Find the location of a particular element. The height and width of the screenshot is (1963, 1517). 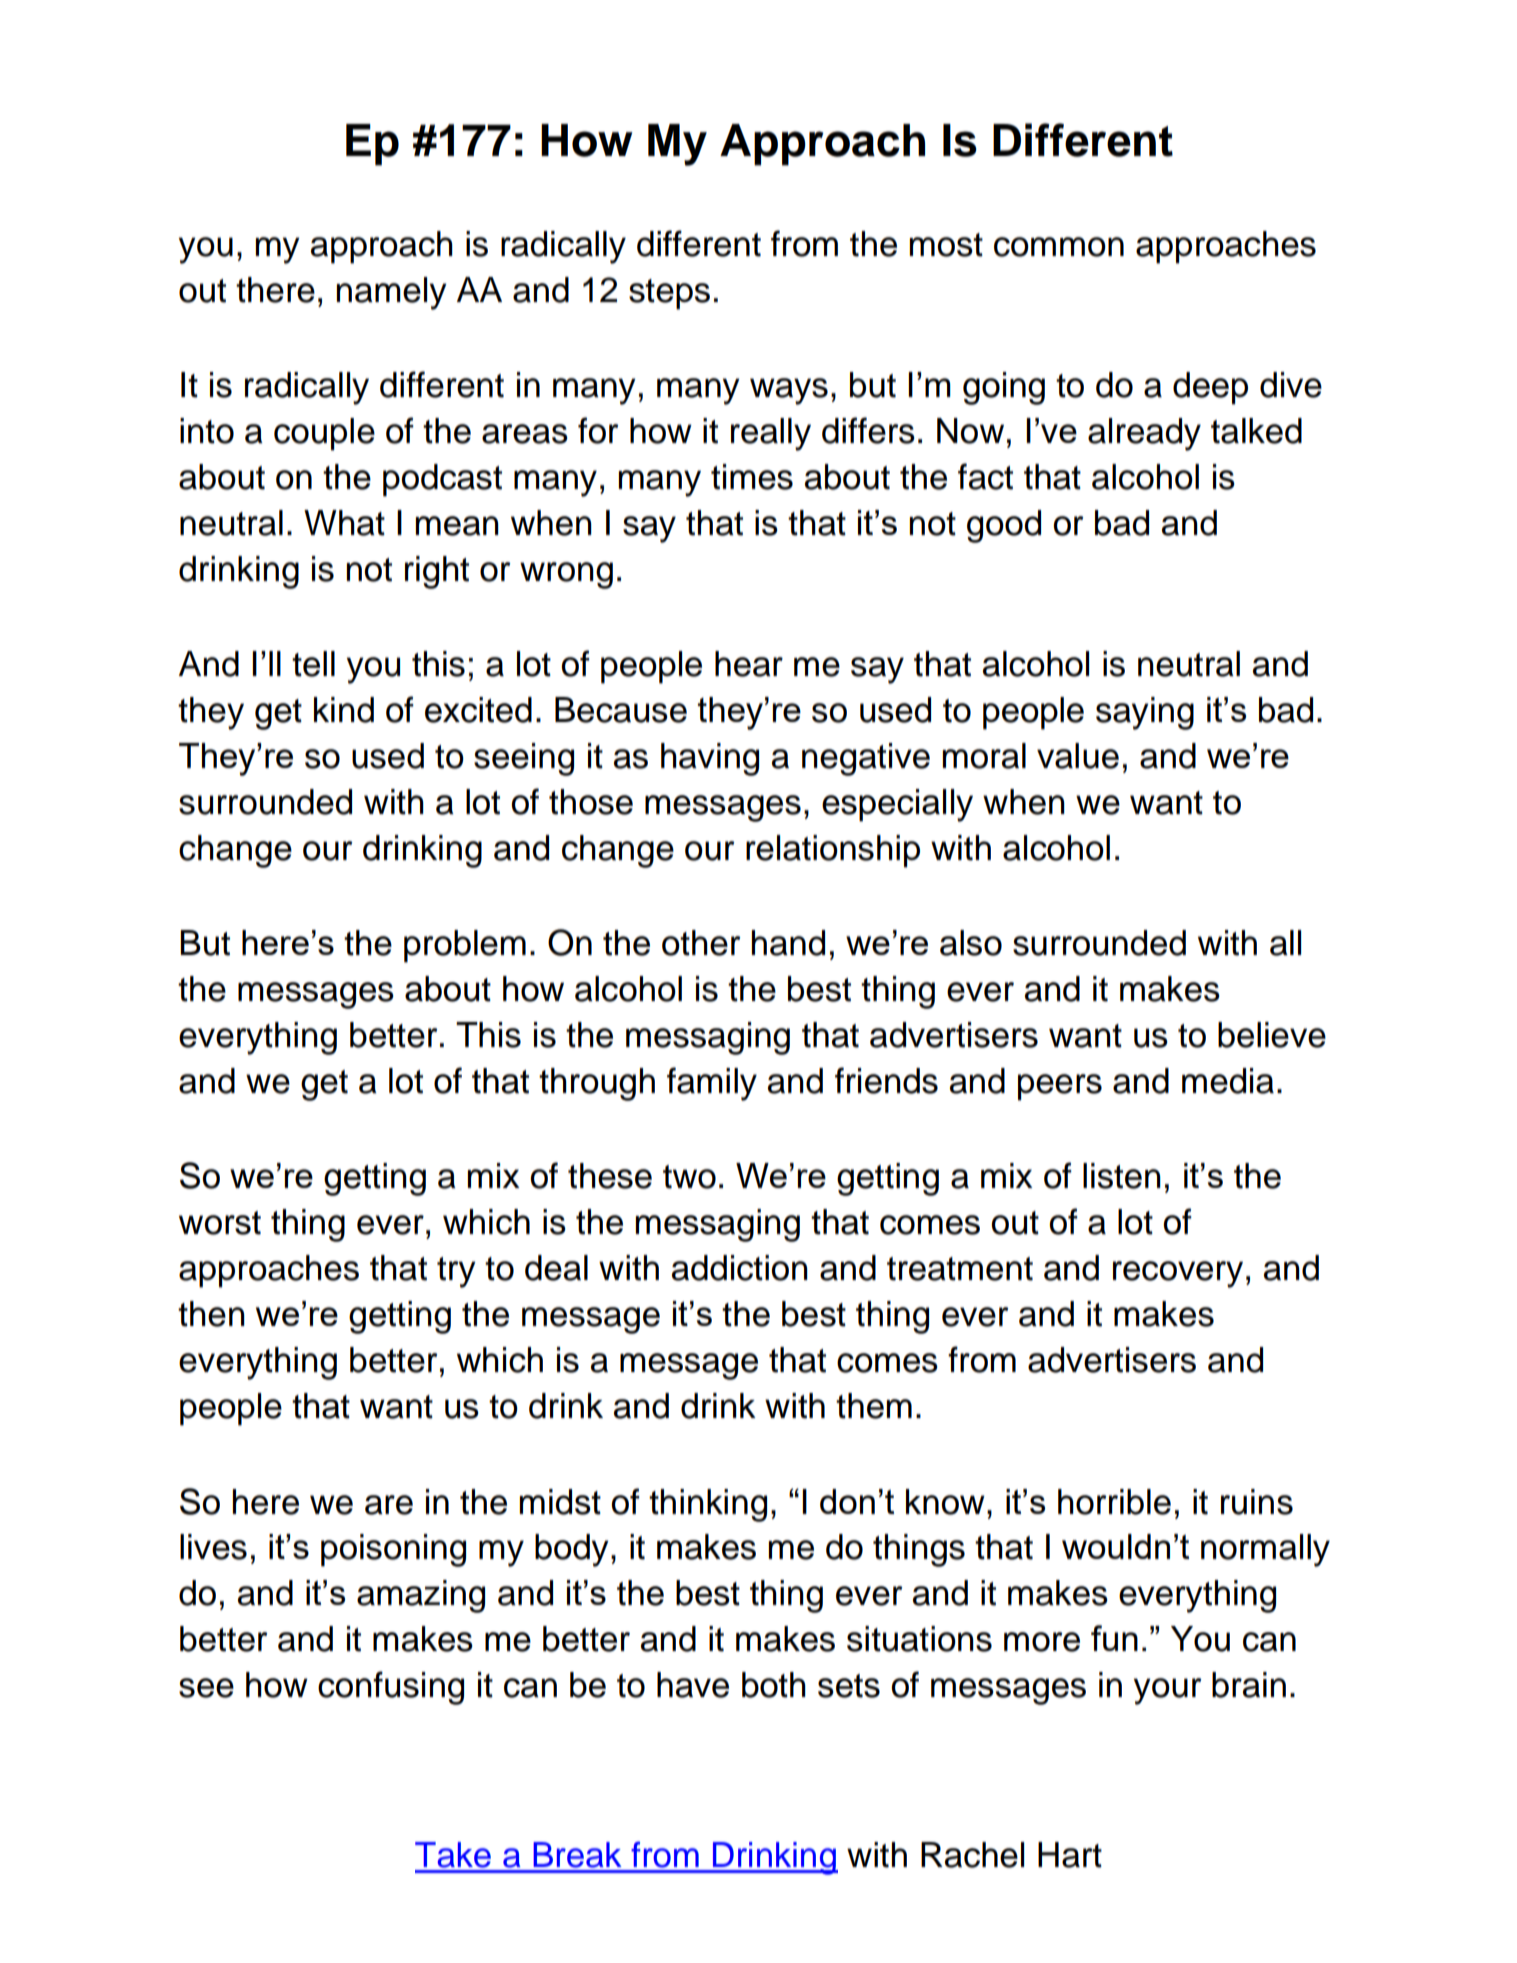

problem is located at coordinates (465, 946).
